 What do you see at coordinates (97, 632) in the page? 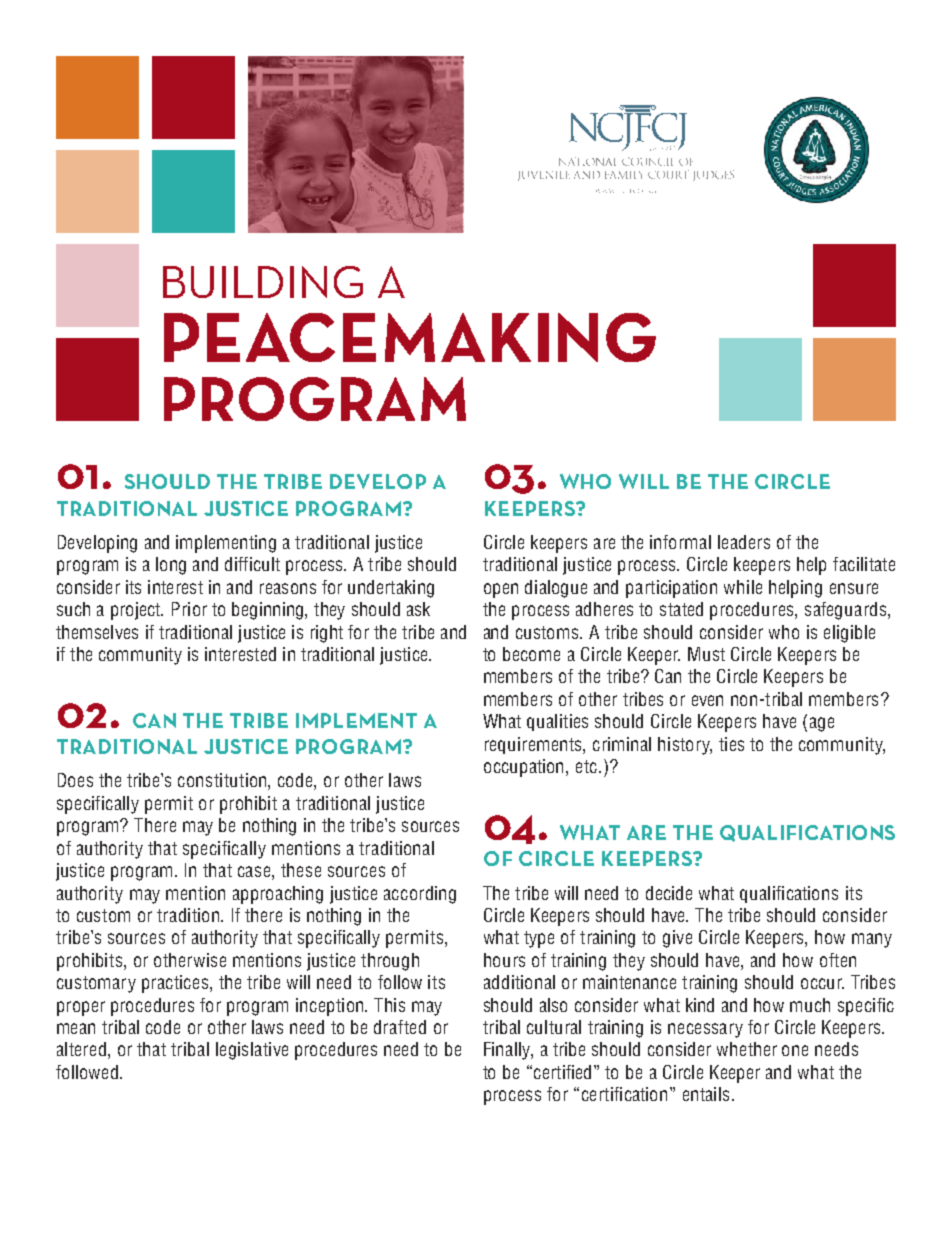
I see `themselves` at bounding box center [97, 632].
